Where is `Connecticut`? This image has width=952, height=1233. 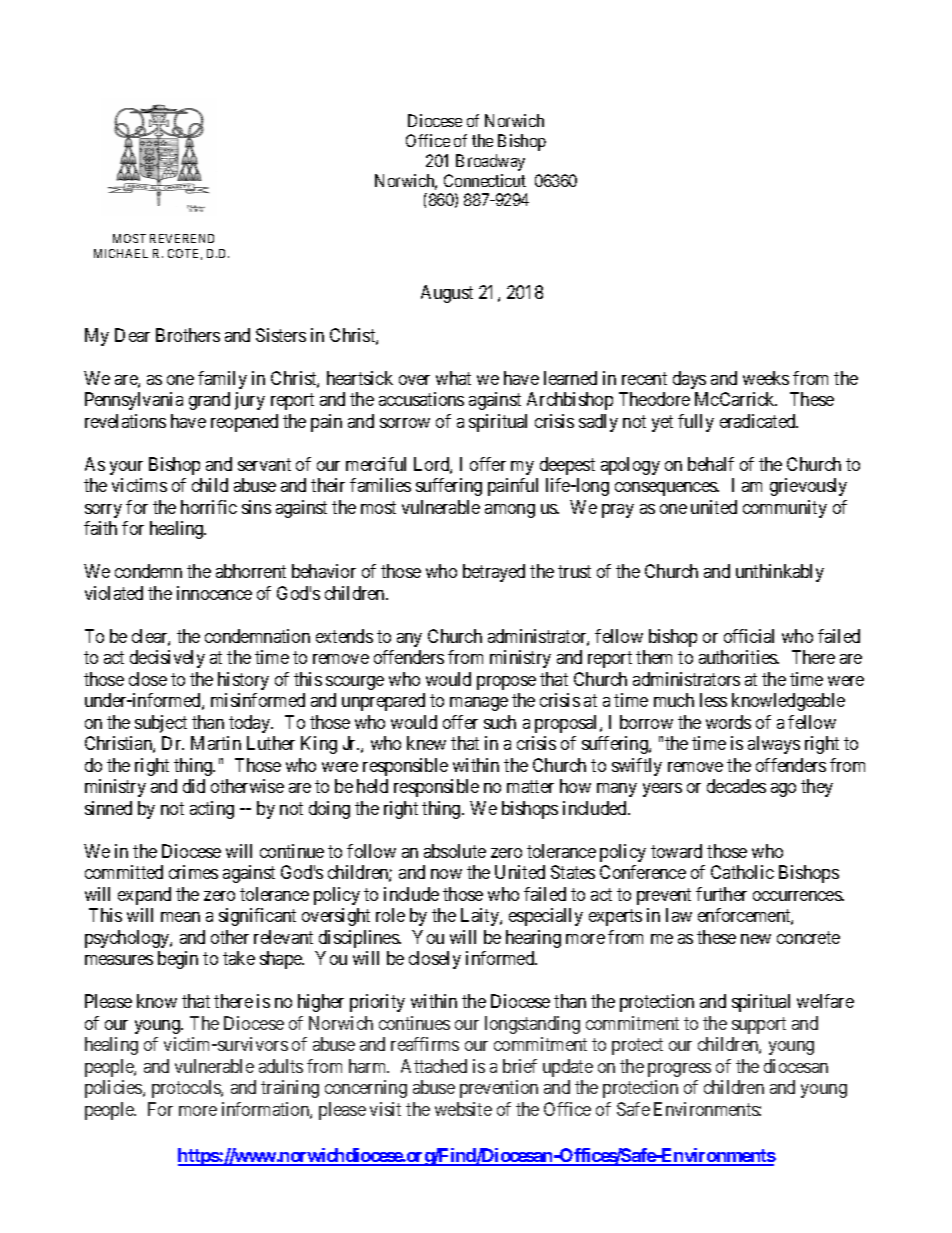
Connecticut is located at coordinates (485, 180).
